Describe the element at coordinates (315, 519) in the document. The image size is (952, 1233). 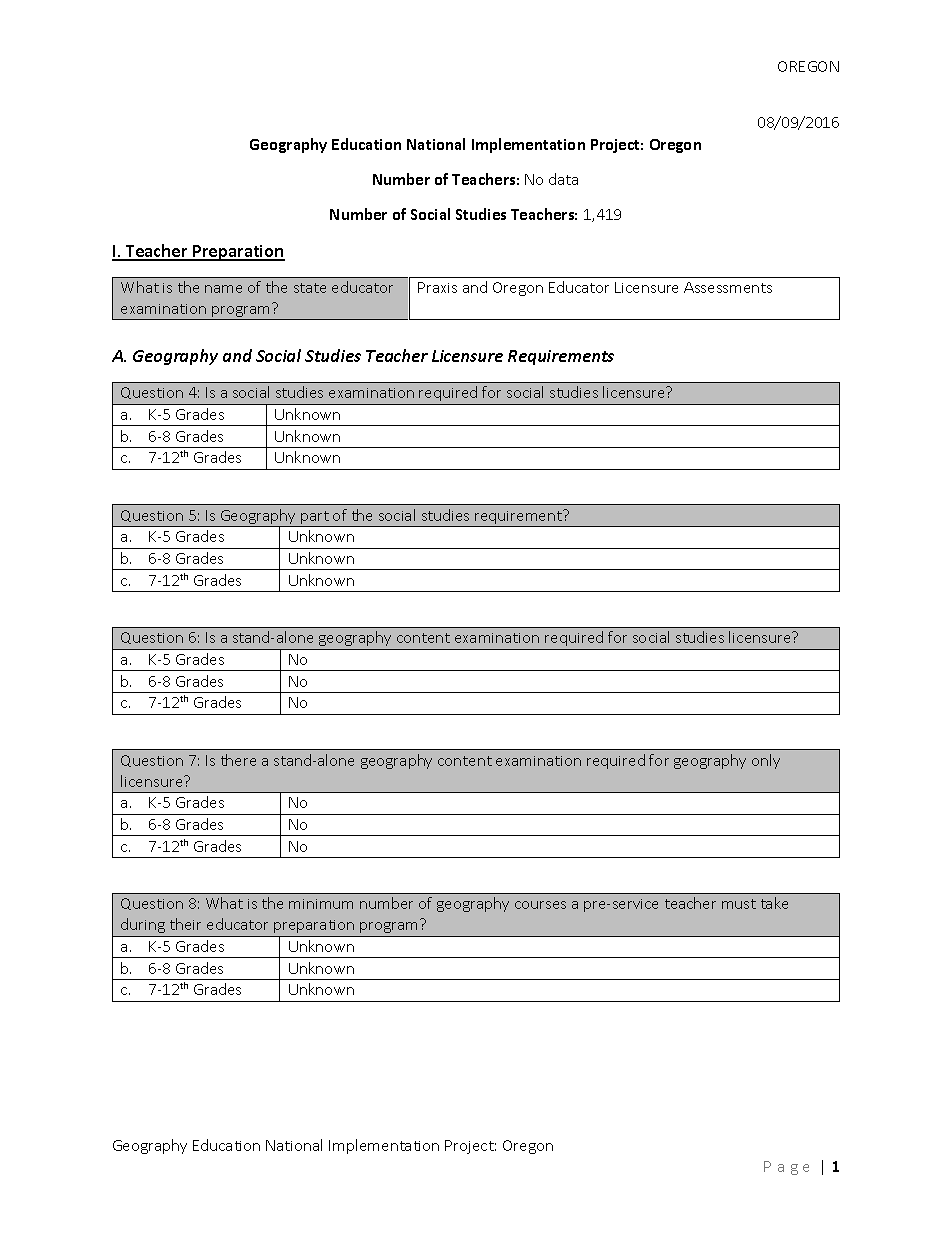
I see `part` at that location.
